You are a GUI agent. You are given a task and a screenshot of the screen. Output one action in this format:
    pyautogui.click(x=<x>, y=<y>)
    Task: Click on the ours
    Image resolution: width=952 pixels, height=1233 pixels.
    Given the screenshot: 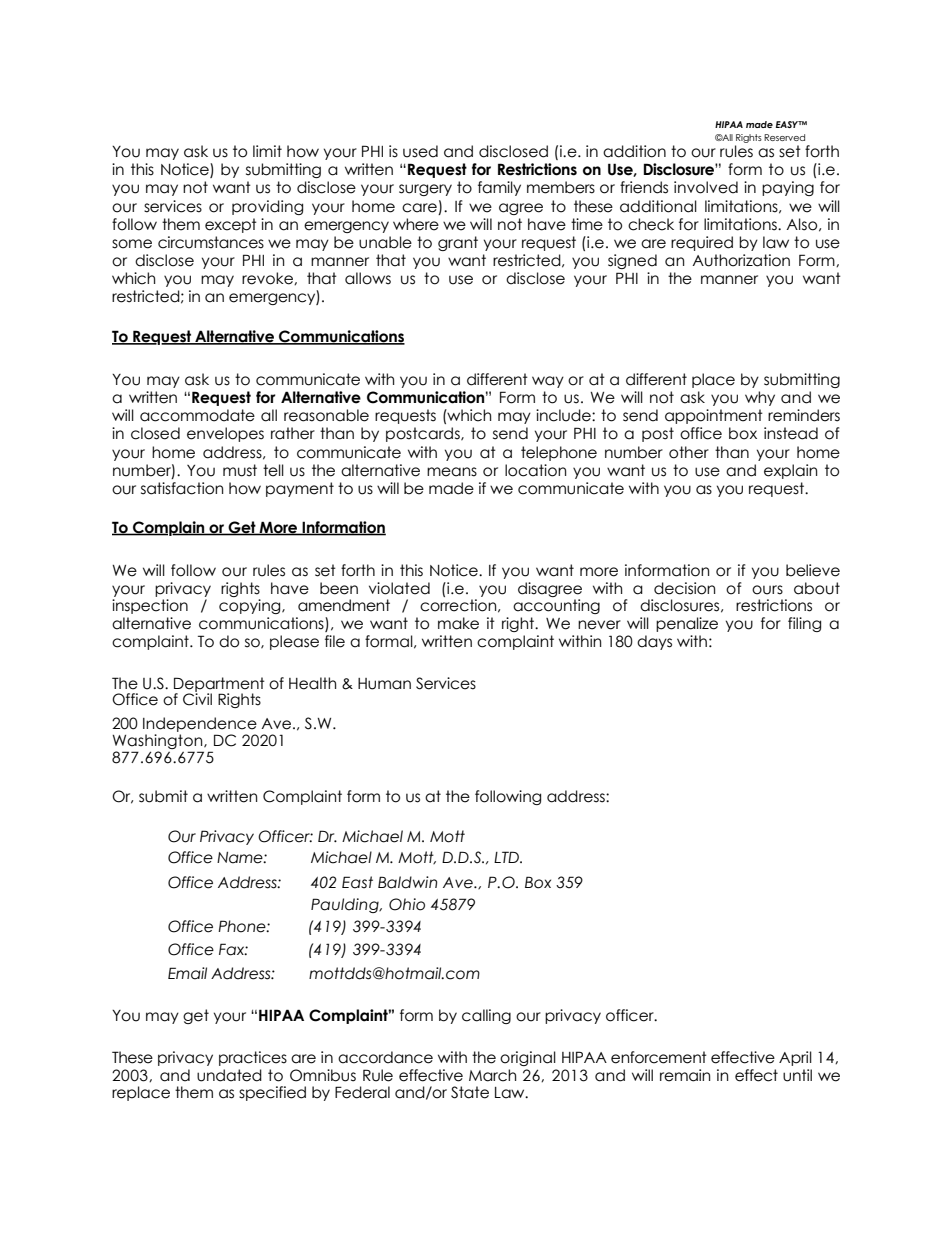 What is the action you would take?
    pyautogui.click(x=767, y=590)
